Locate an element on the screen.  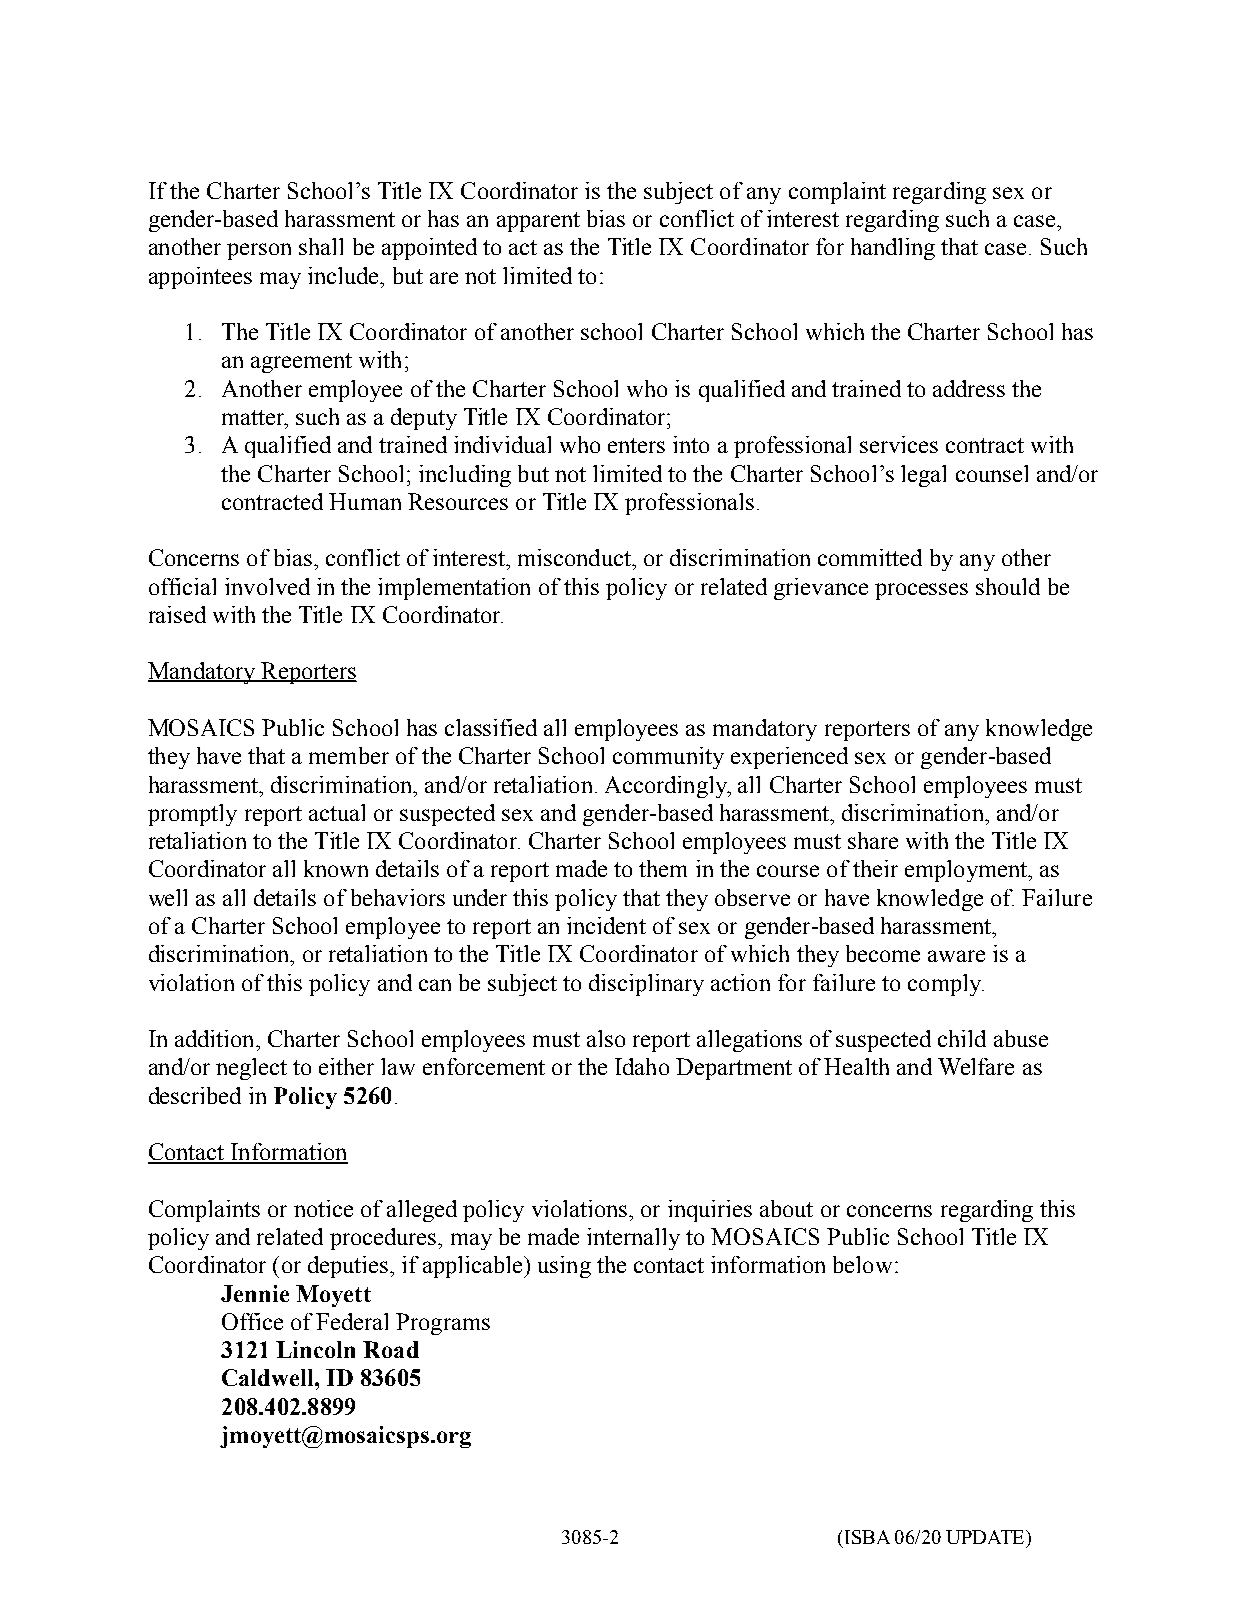
person is located at coordinates (259, 251).
